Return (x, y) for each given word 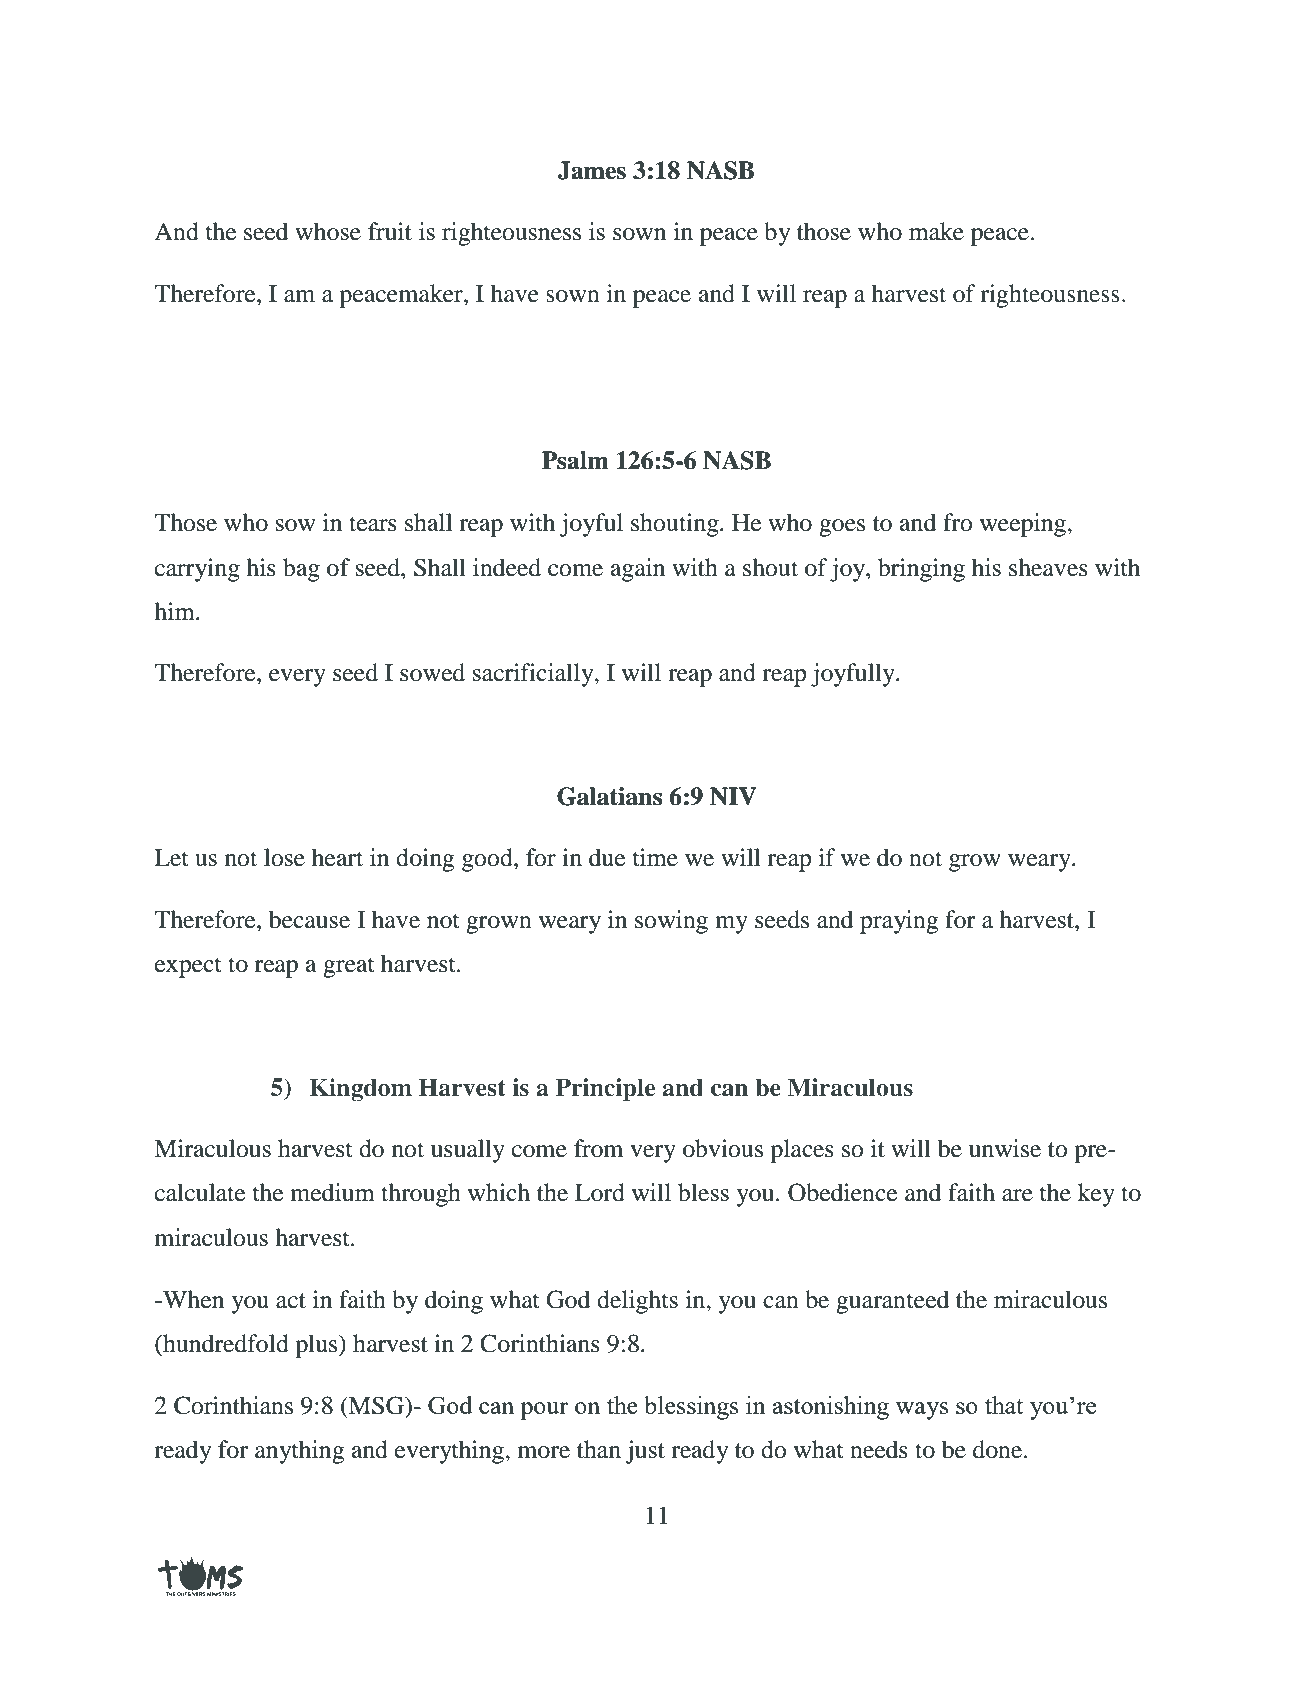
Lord (600, 1192)
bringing (921, 570)
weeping (1024, 525)
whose (328, 231)
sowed (432, 672)
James (592, 170)
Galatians (609, 796)
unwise (1005, 1148)
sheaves (1048, 567)
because (309, 919)
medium (332, 1192)
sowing (671, 922)
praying (899, 922)
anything (300, 1452)
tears (373, 524)
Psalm (575, 460)
